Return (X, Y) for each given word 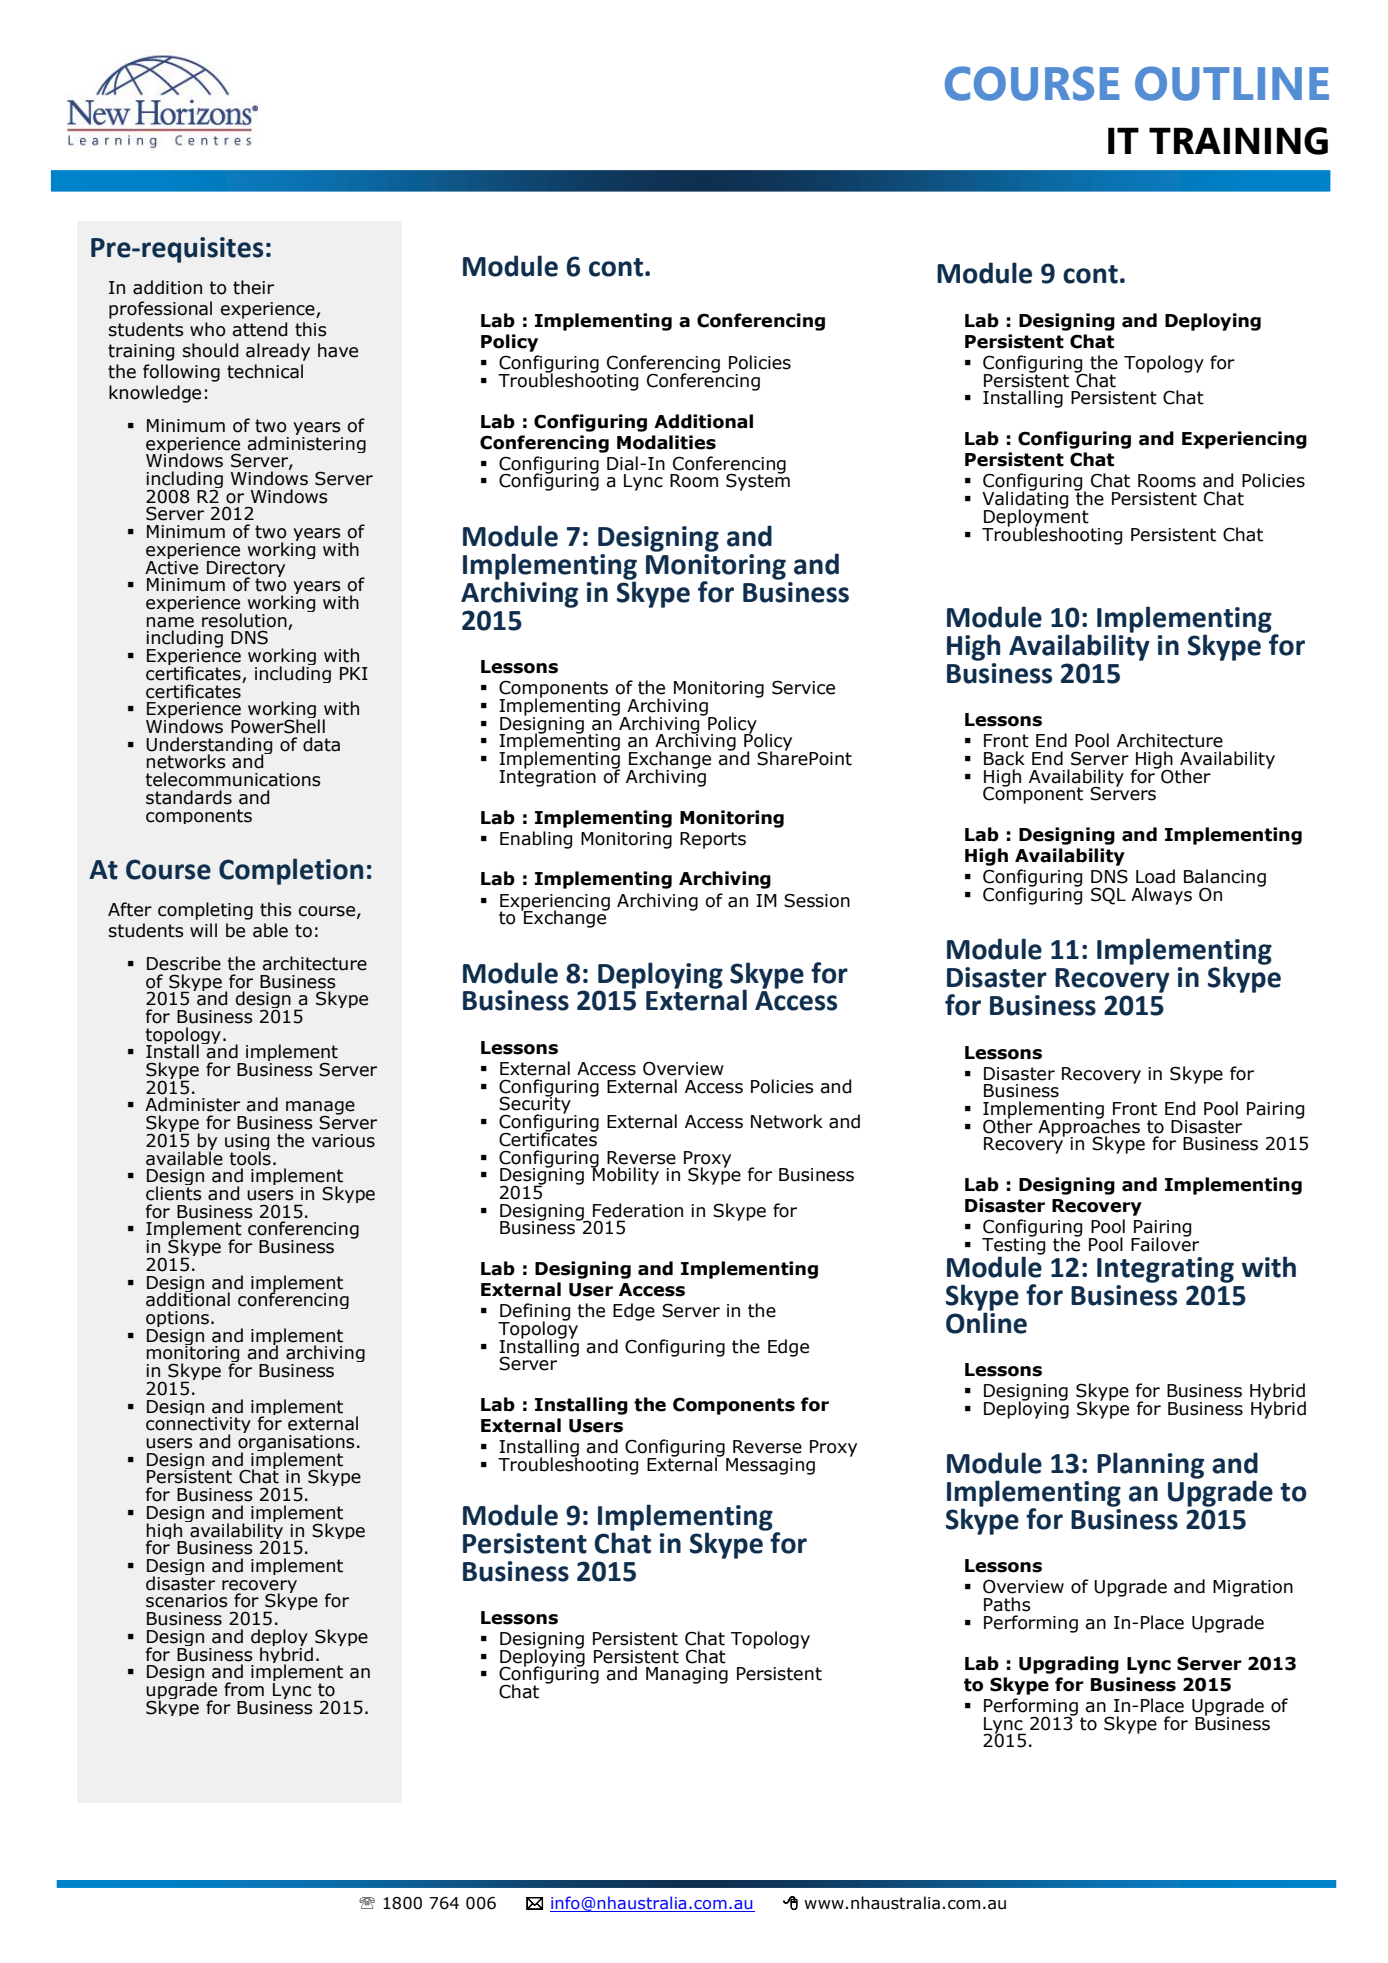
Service (803, 687)
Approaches (1089, 1128)
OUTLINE (1232, 83)
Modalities (666, 442)
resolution (245, 621)
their (253, 287)
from (244, 1689)
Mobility (625, 1175)
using (247, 1143)
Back (1004, 758)
